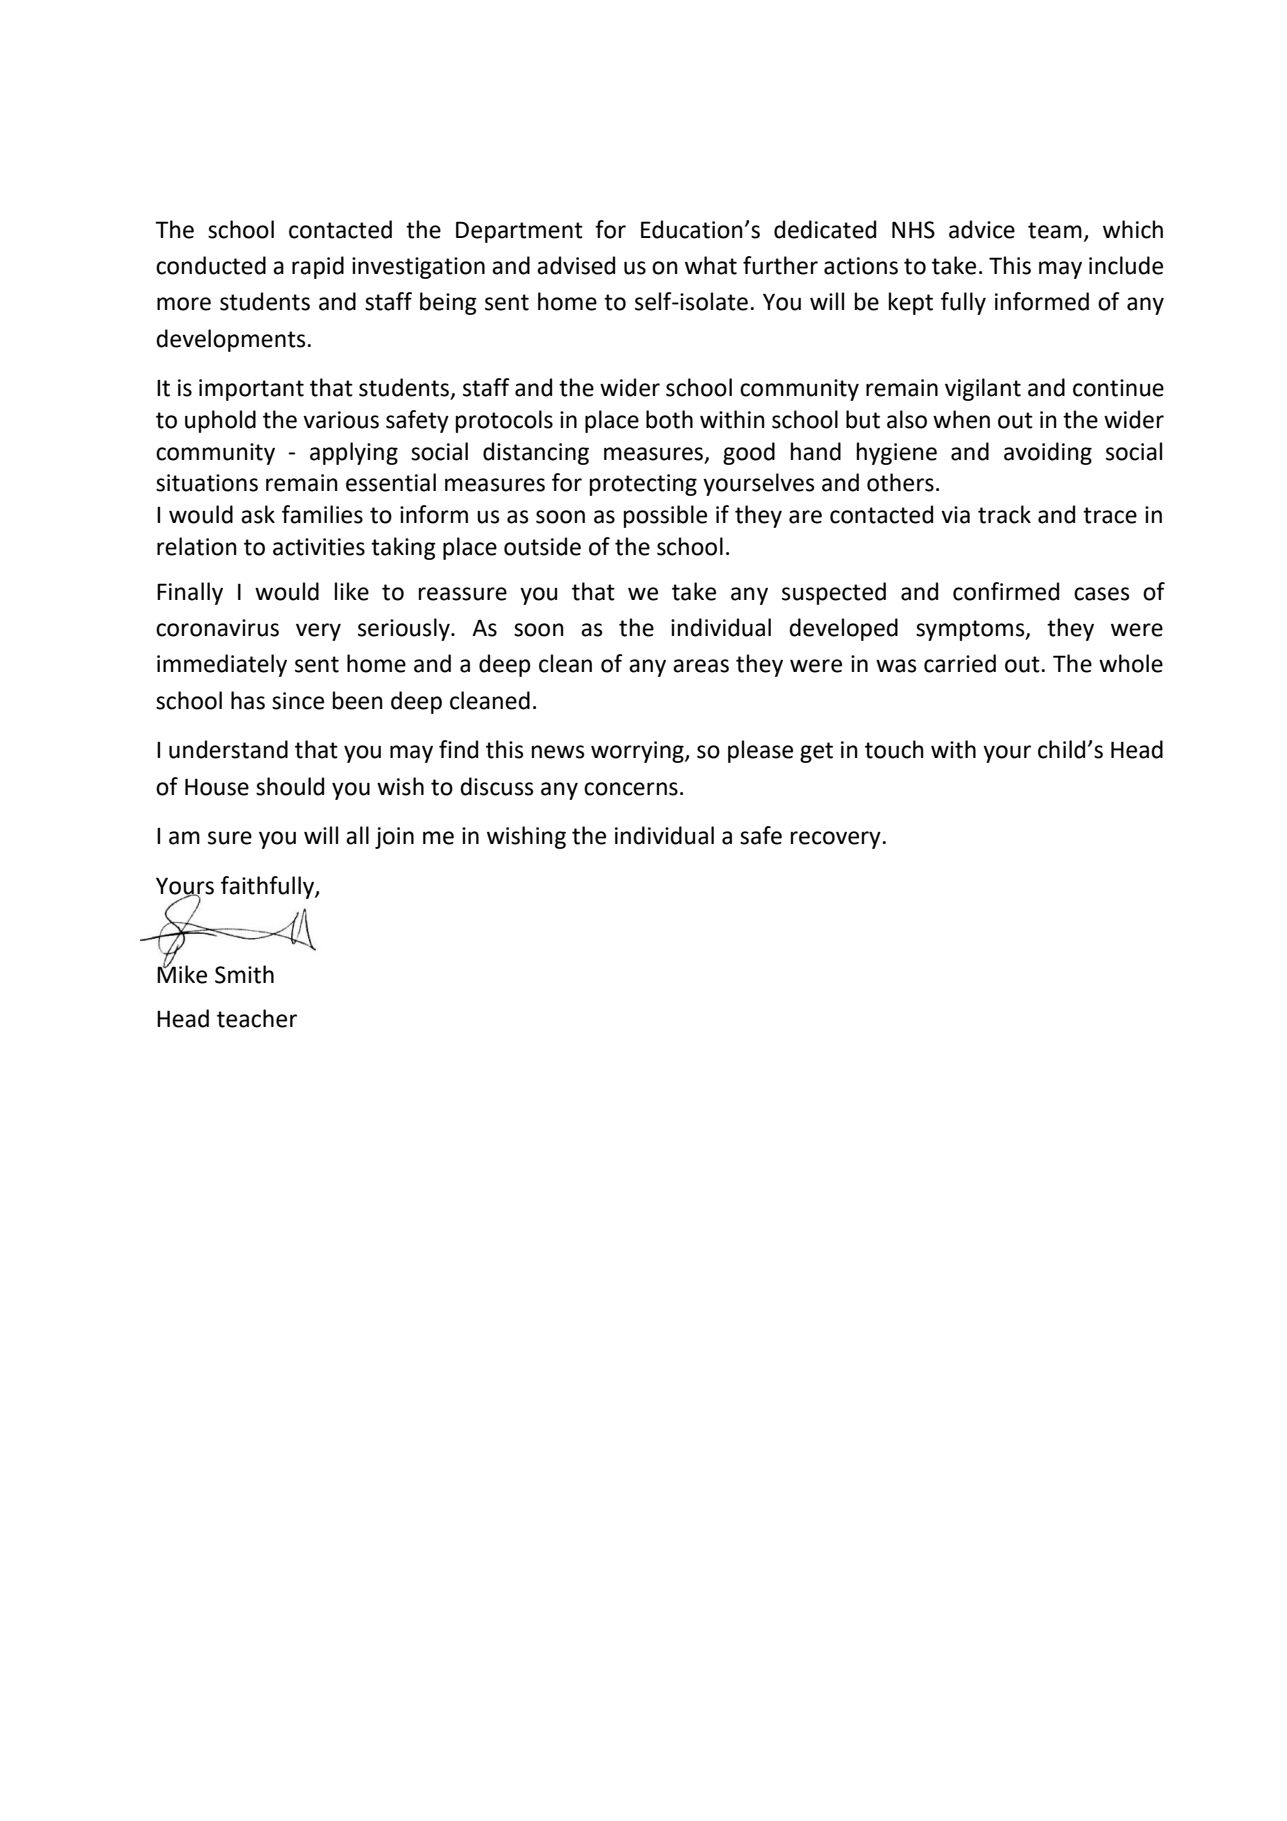 The width and height of the screenshot is (1287, 1821). What do you see at coordinates (244, 974) in the screenshot?
I see `Smith` at bounding box center [244, 974].
